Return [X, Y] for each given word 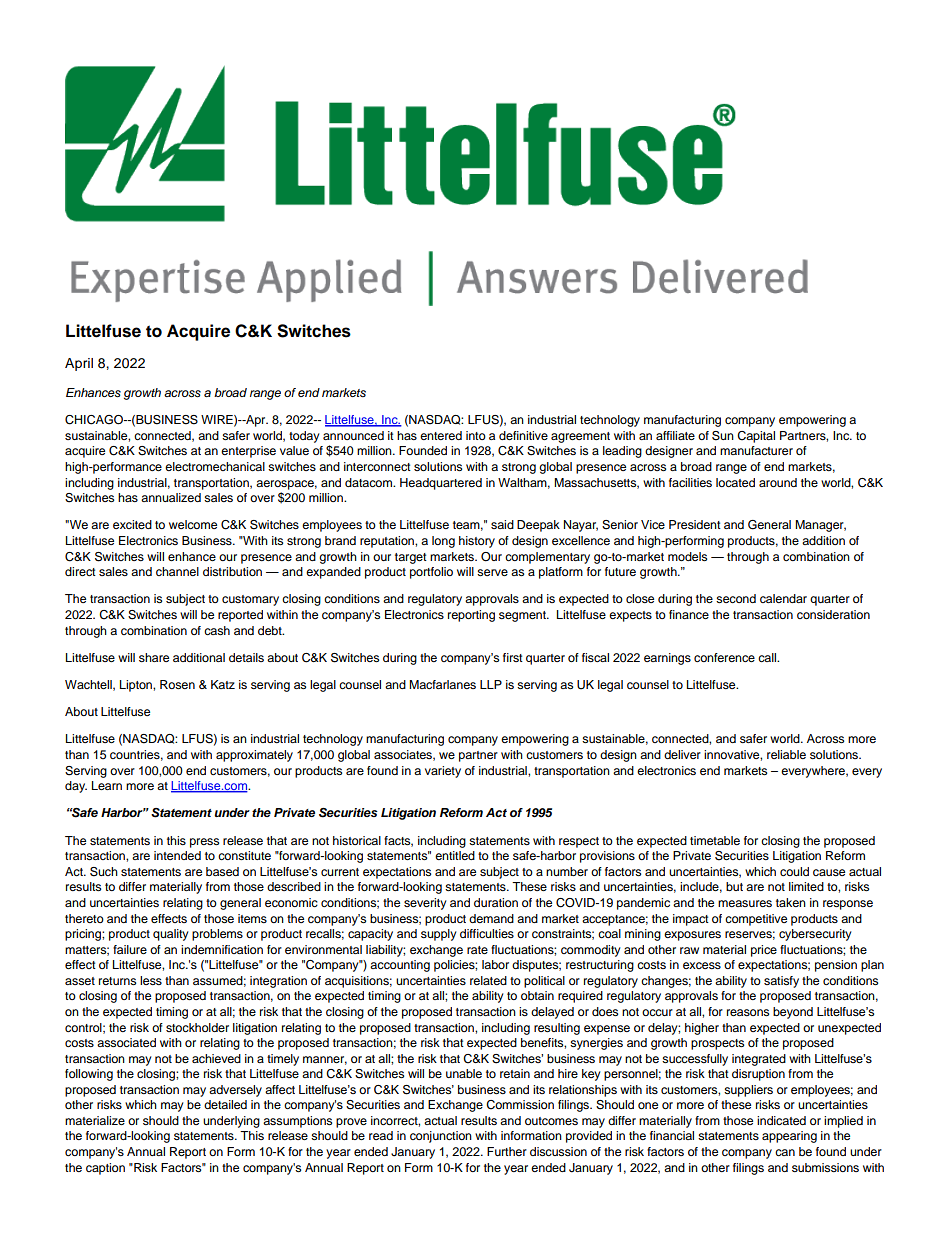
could [794, 871]
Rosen [177, 684]
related [488, 980]
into [476, 435]
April [79, 364]
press [204, 843]
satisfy [781, 982]
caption [105, 1169]
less [151, 980]
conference [724, 657]
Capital [756, 437]
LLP [491, 684]
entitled [455, 855]
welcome [193, 524]
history [477, 542]
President [695, 524]
